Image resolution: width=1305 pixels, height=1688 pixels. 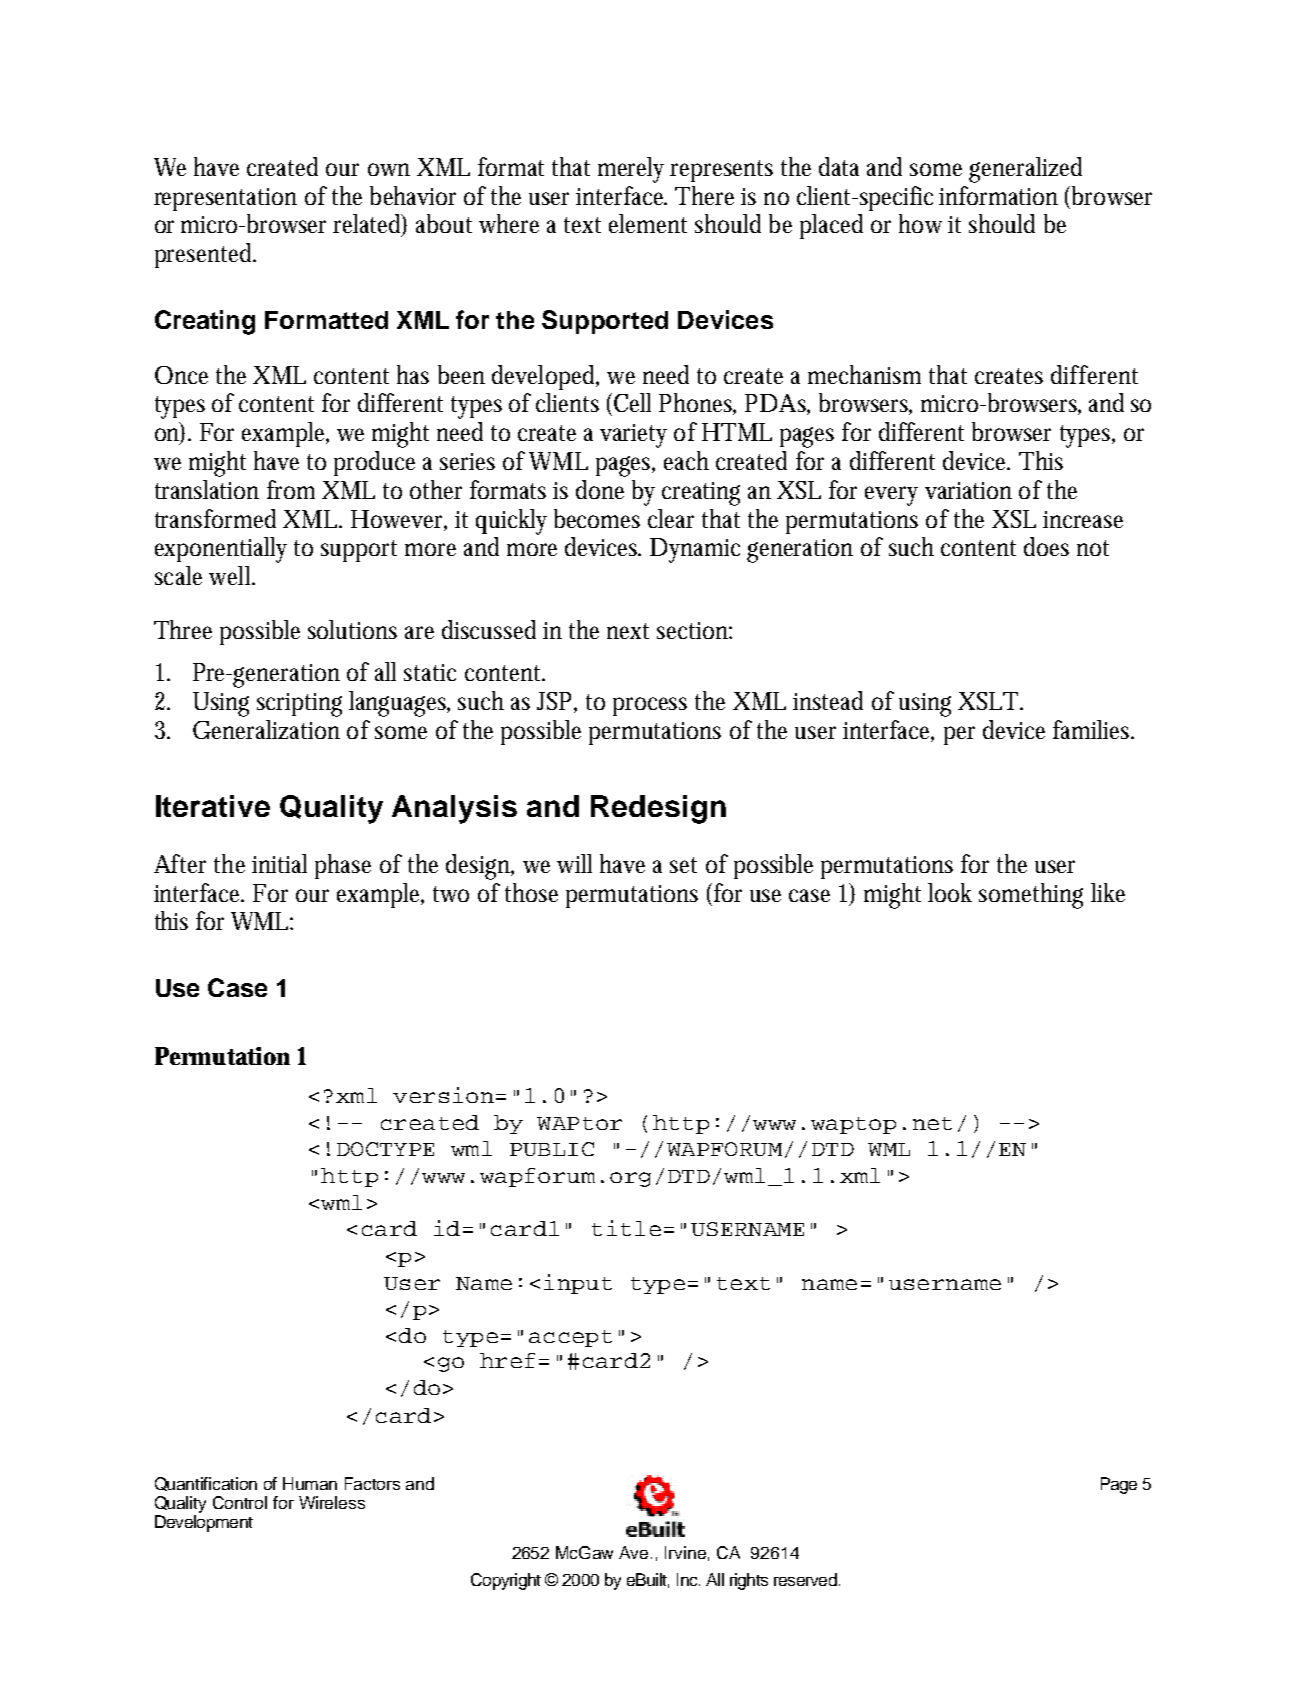 What do you see at coordinates (279, 863) in the page?
I see `initial` at bounding box center [279, 863].
